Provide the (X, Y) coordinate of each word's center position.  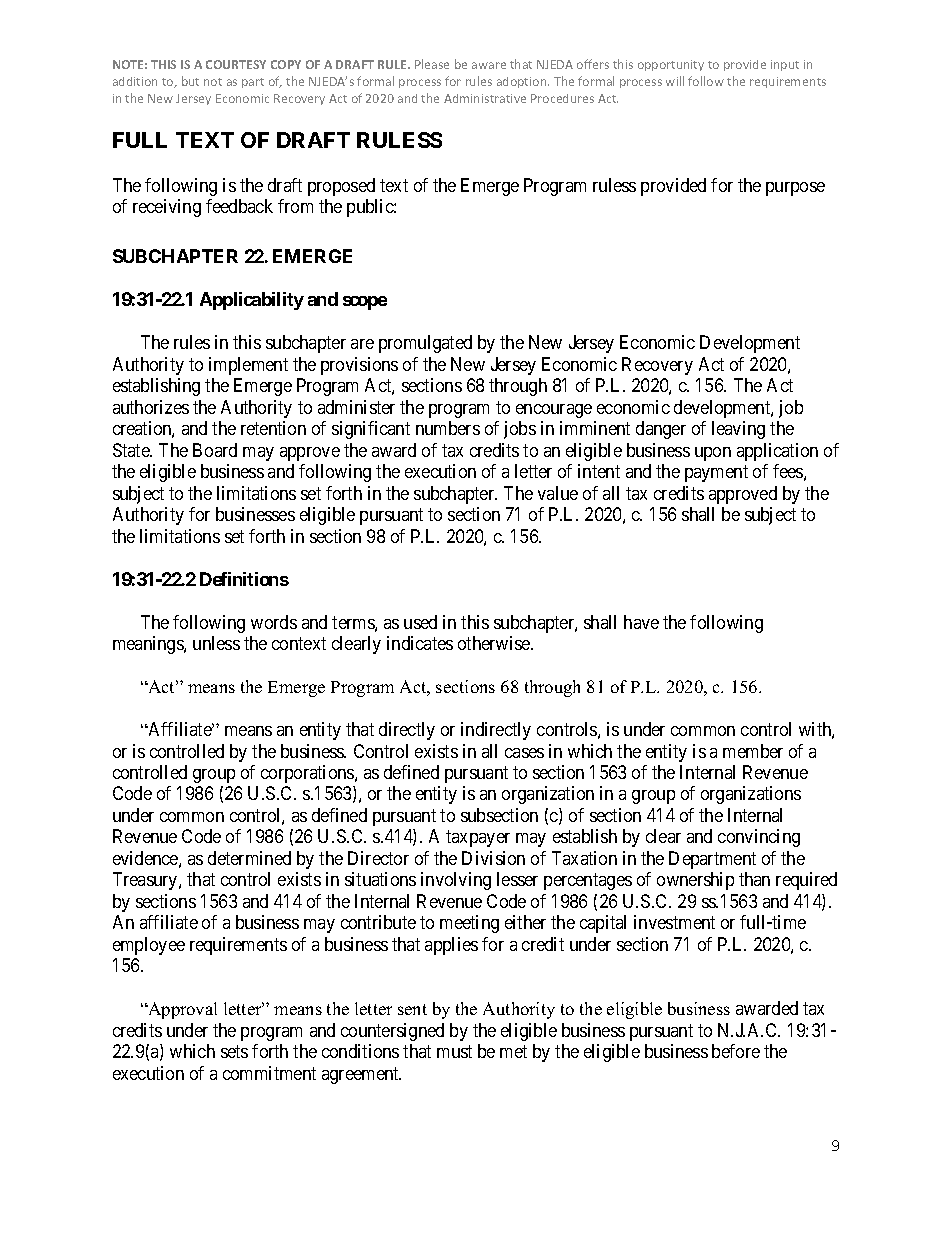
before (736, 1051)
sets (234, 1052)
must (454, 1052)
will (675, 81)
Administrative (485, 98)
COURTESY (236, 64)
